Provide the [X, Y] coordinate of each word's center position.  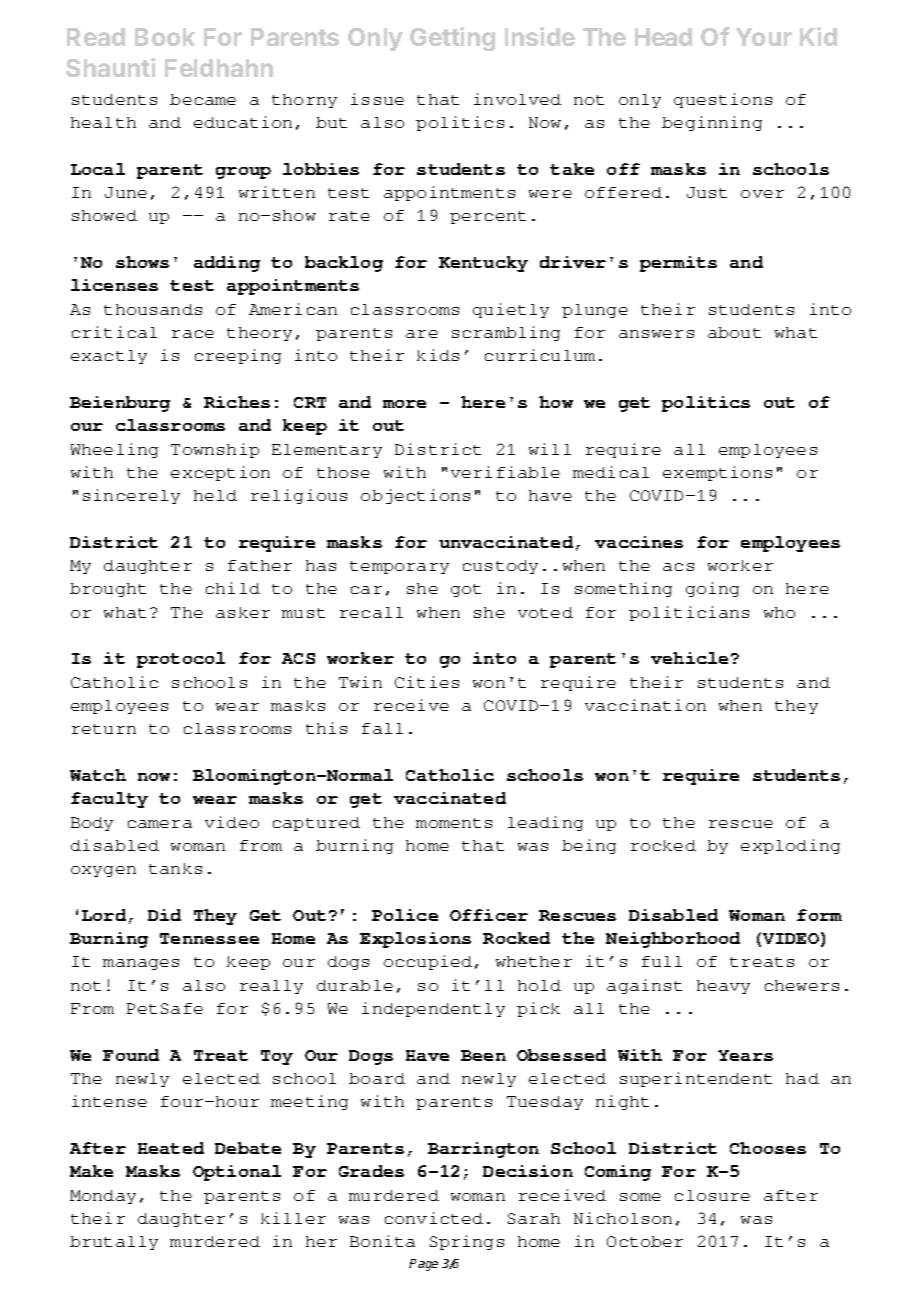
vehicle [689, 658]
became [203, 99]
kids [438, 355]
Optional [237, 1173]
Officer [489, 915]
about [734, 332]
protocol [181, 660]
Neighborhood [673, 940]
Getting [452, 39]
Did [164, 915]
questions [723, 100]
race [193, 334]
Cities [427, 682]
